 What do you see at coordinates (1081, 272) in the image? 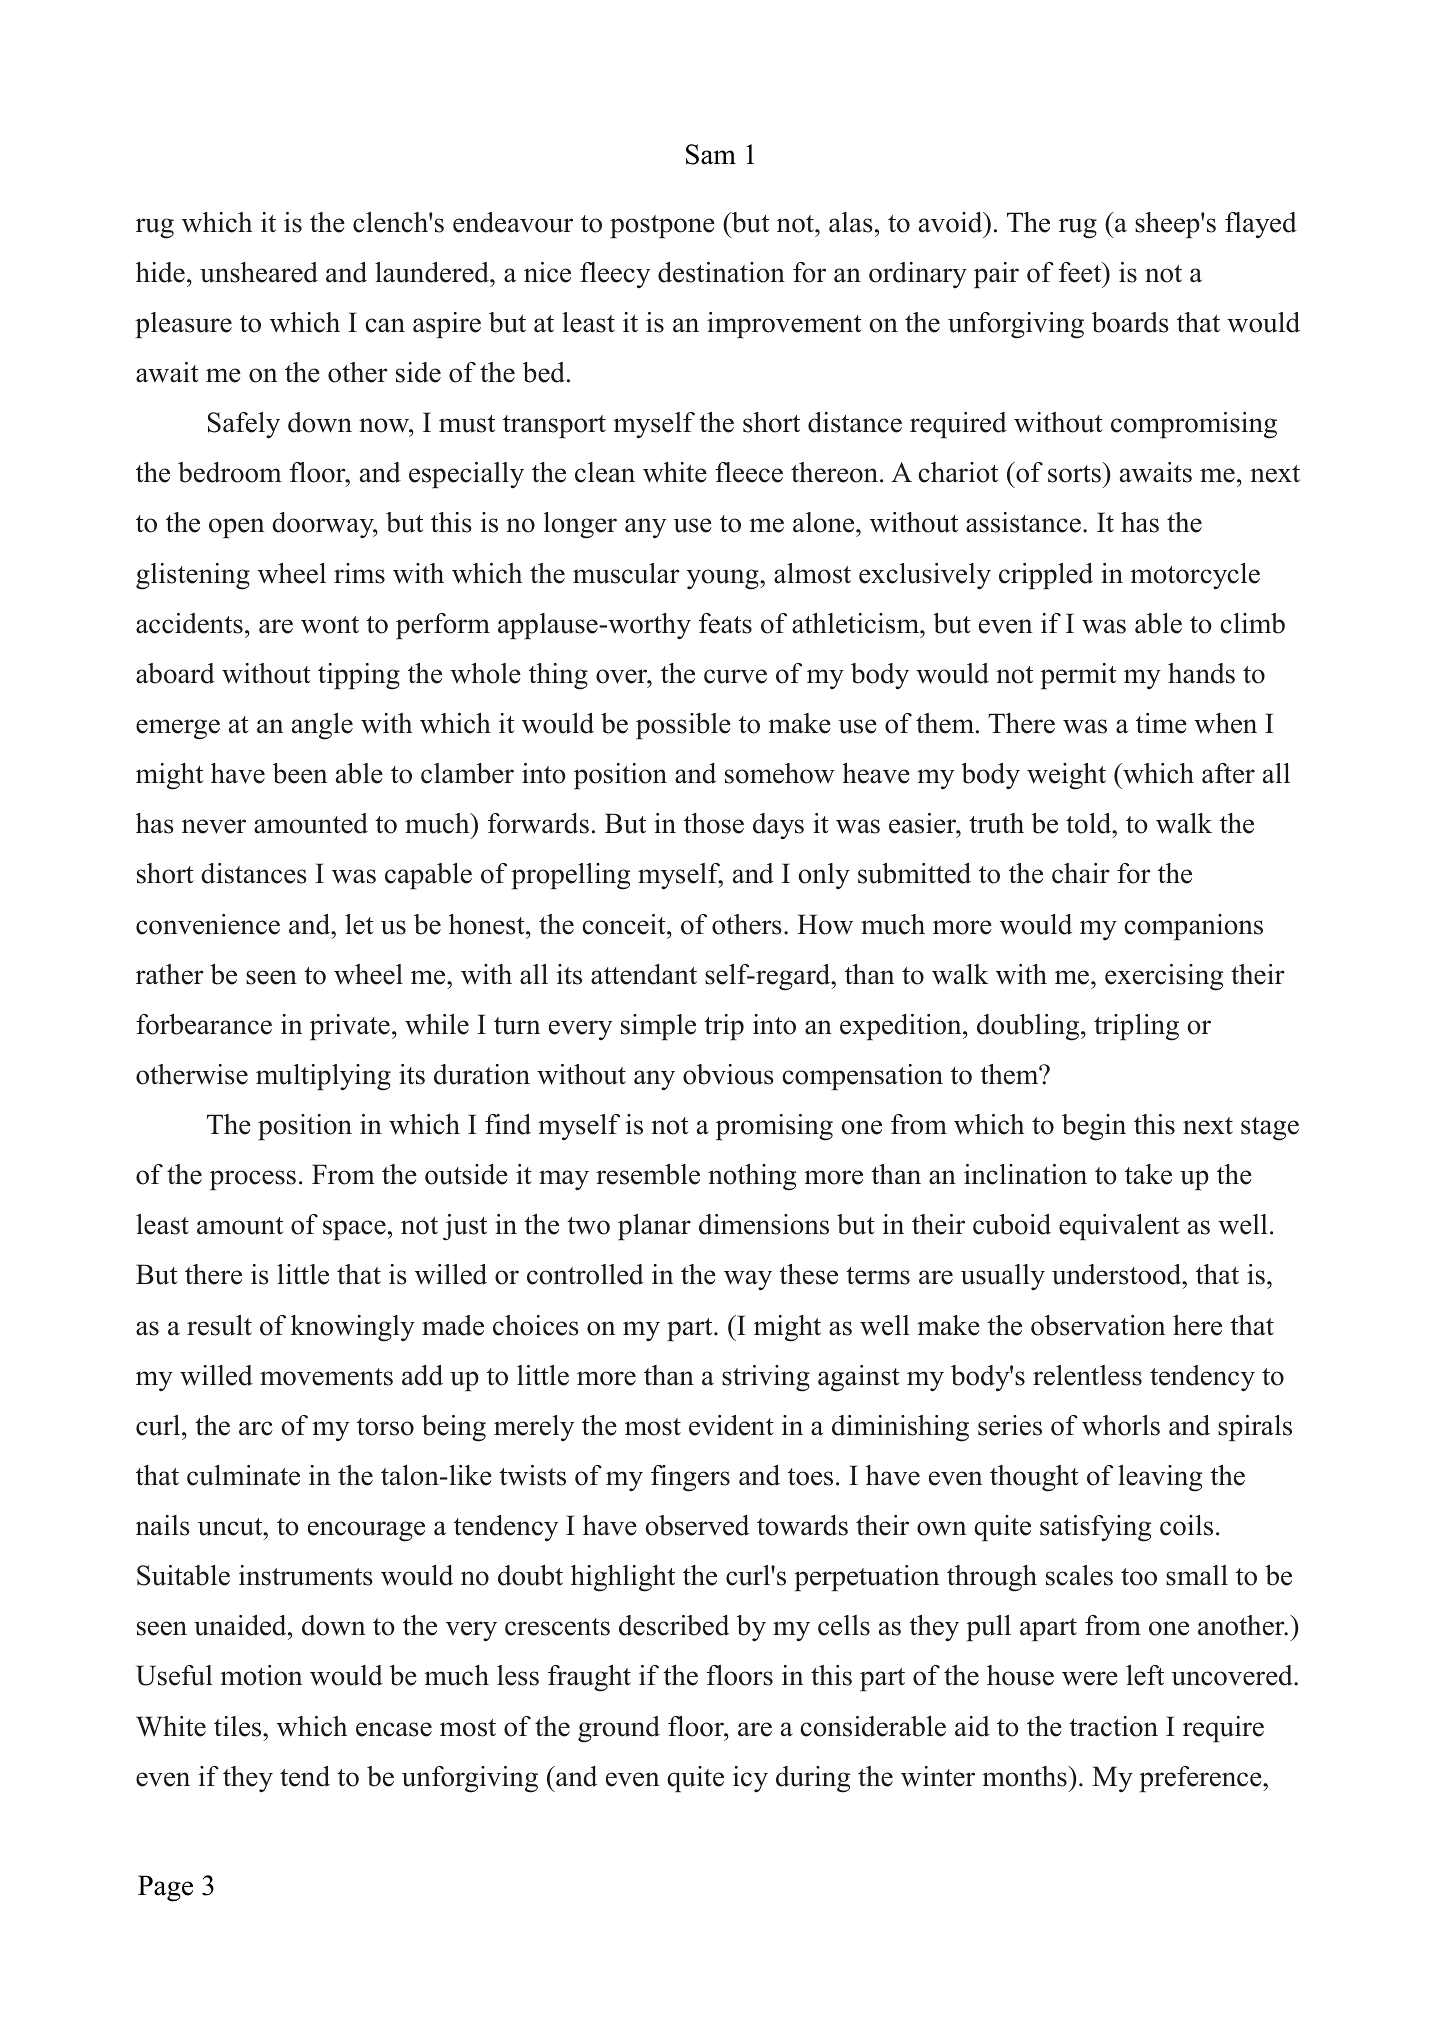
I see `feet` at bounding box center [1081, 272].
